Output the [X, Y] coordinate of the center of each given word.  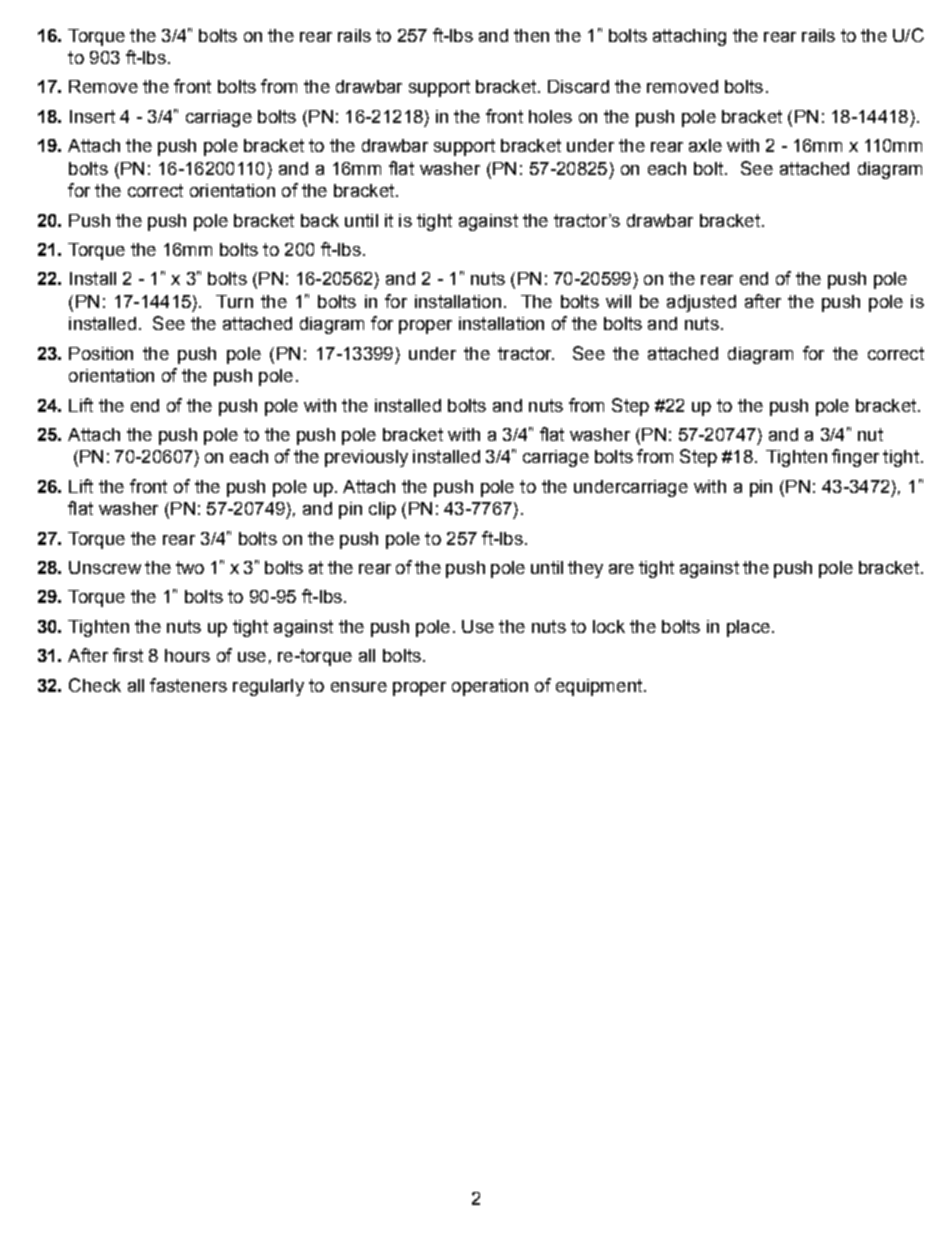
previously [366, 458]
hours [187, 655]
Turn [234, 301]
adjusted [701, 303]
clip [382, 510]
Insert [92, 116]
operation [490, 687]
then [531, 35]
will [618, 301]
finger [855, 458]
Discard [578, 86]
